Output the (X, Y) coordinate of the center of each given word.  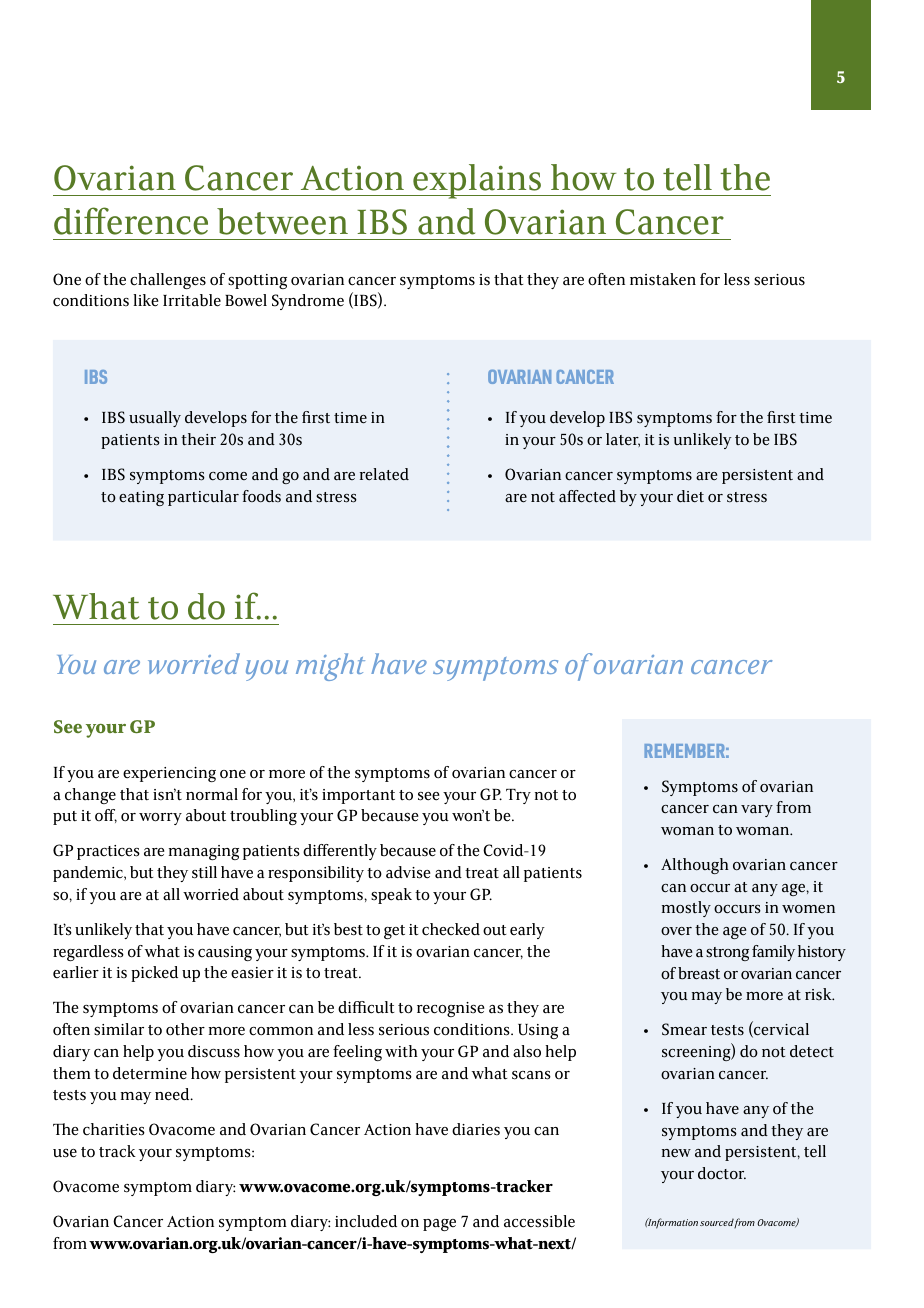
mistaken (663, 279)
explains (477, 181)
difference (131, 221)
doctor (722, 1173)
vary (757, 811)
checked (451, 929)
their (198, 439)
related (384, 474)
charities (114, 1129)
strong (727, 954)
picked (154, 974)
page (439, 1225)
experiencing (169, 774)
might (330, 667)
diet (690, 496)
